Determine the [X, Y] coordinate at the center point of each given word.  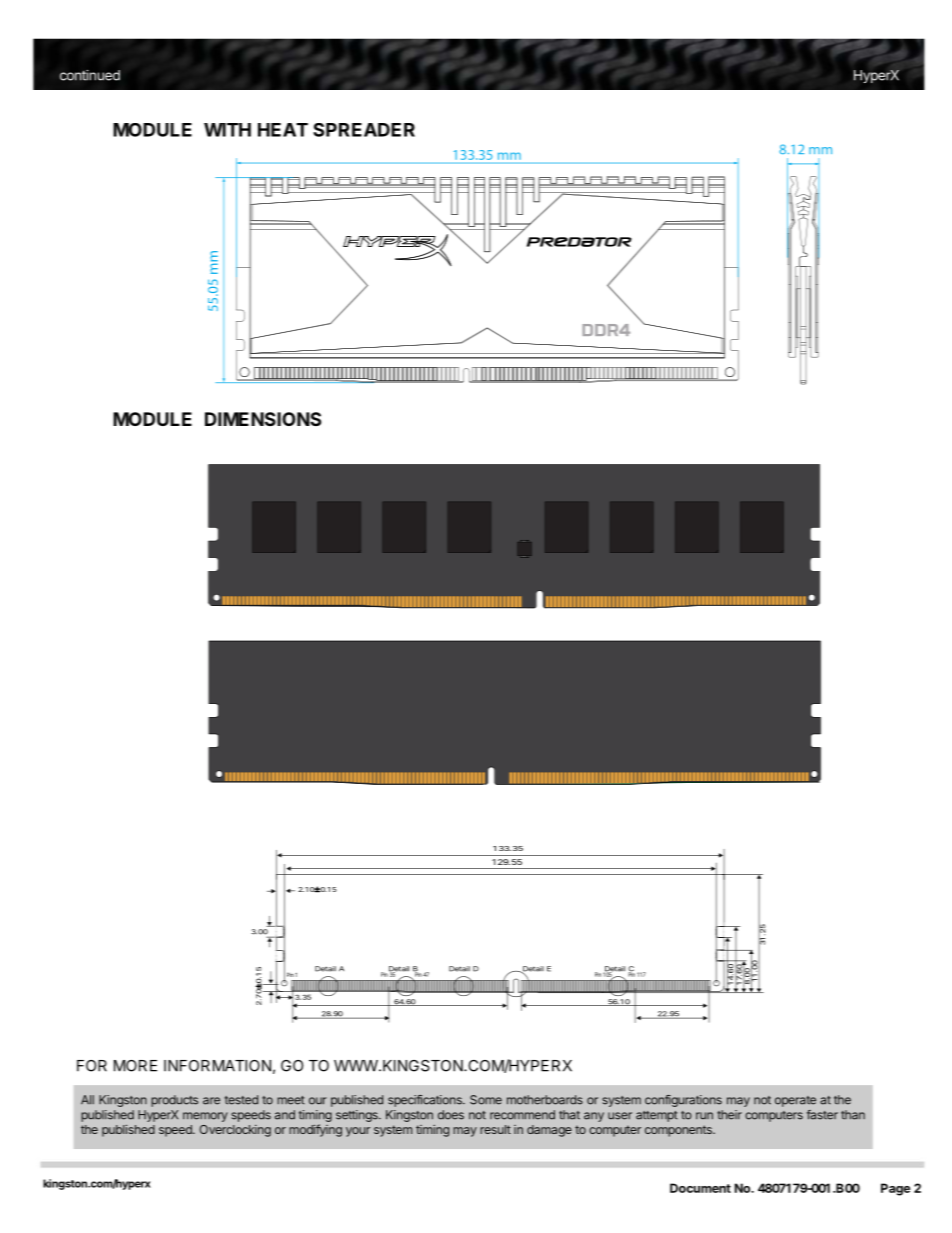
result [495, 1129]
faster [822, 1115]
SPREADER [364, 130]
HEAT [283, 130]
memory [205, 1117]
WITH [227, 130]
